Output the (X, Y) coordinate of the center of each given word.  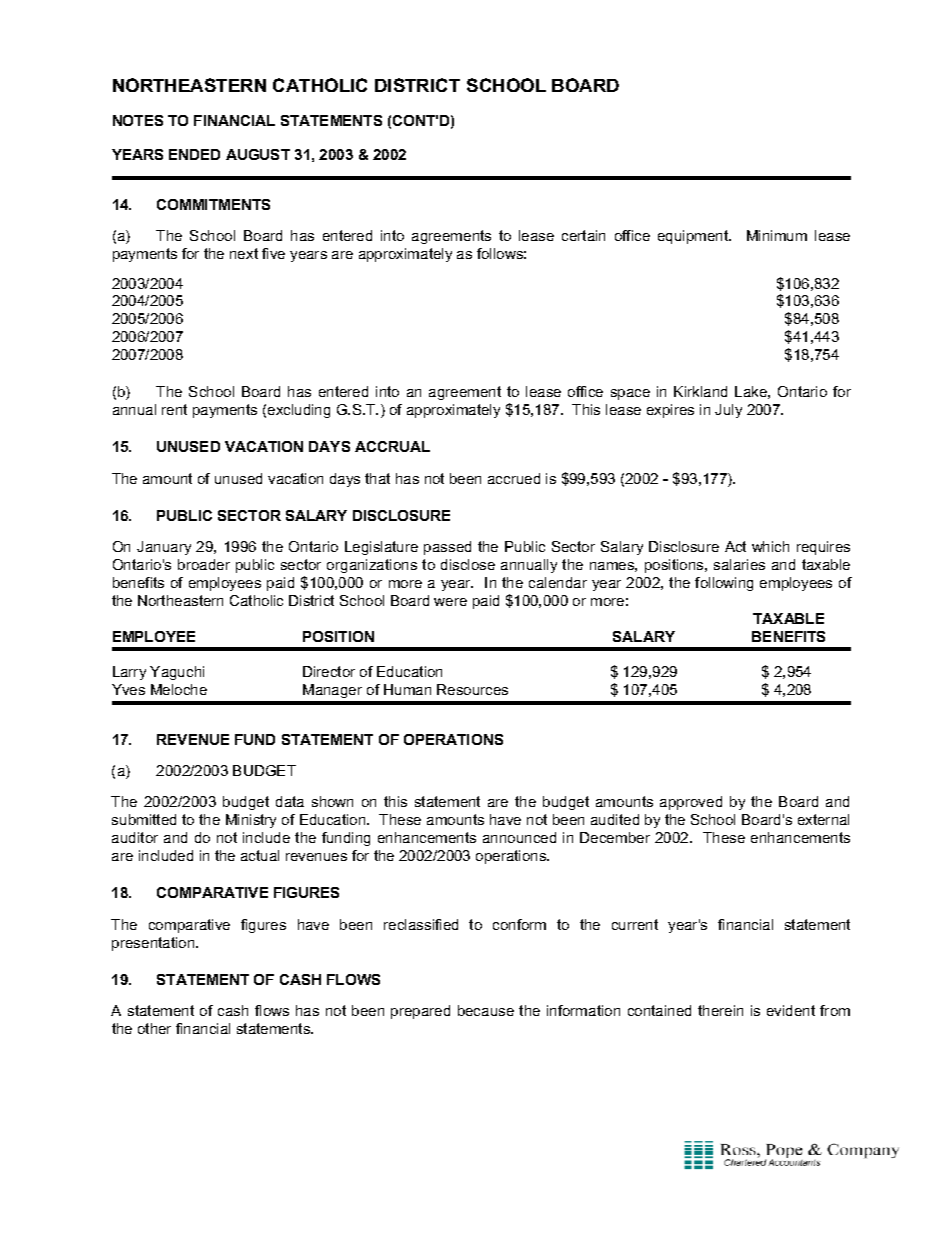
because (486, 1010)
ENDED (194, 154)
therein (720, 1010)
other (154, 1028)
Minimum (777, 235)
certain (583, 235)
